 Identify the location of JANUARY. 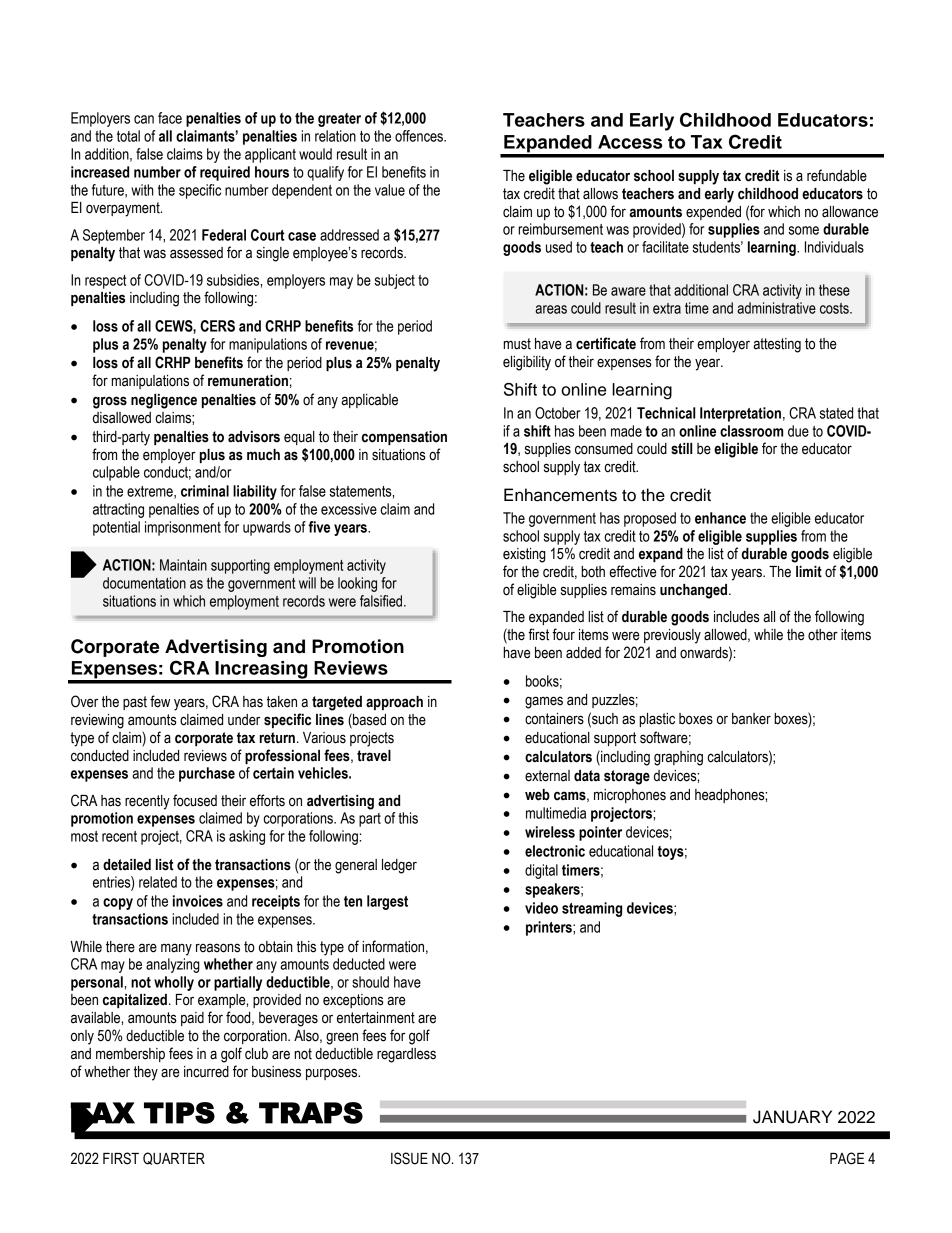
(792, 1117).
